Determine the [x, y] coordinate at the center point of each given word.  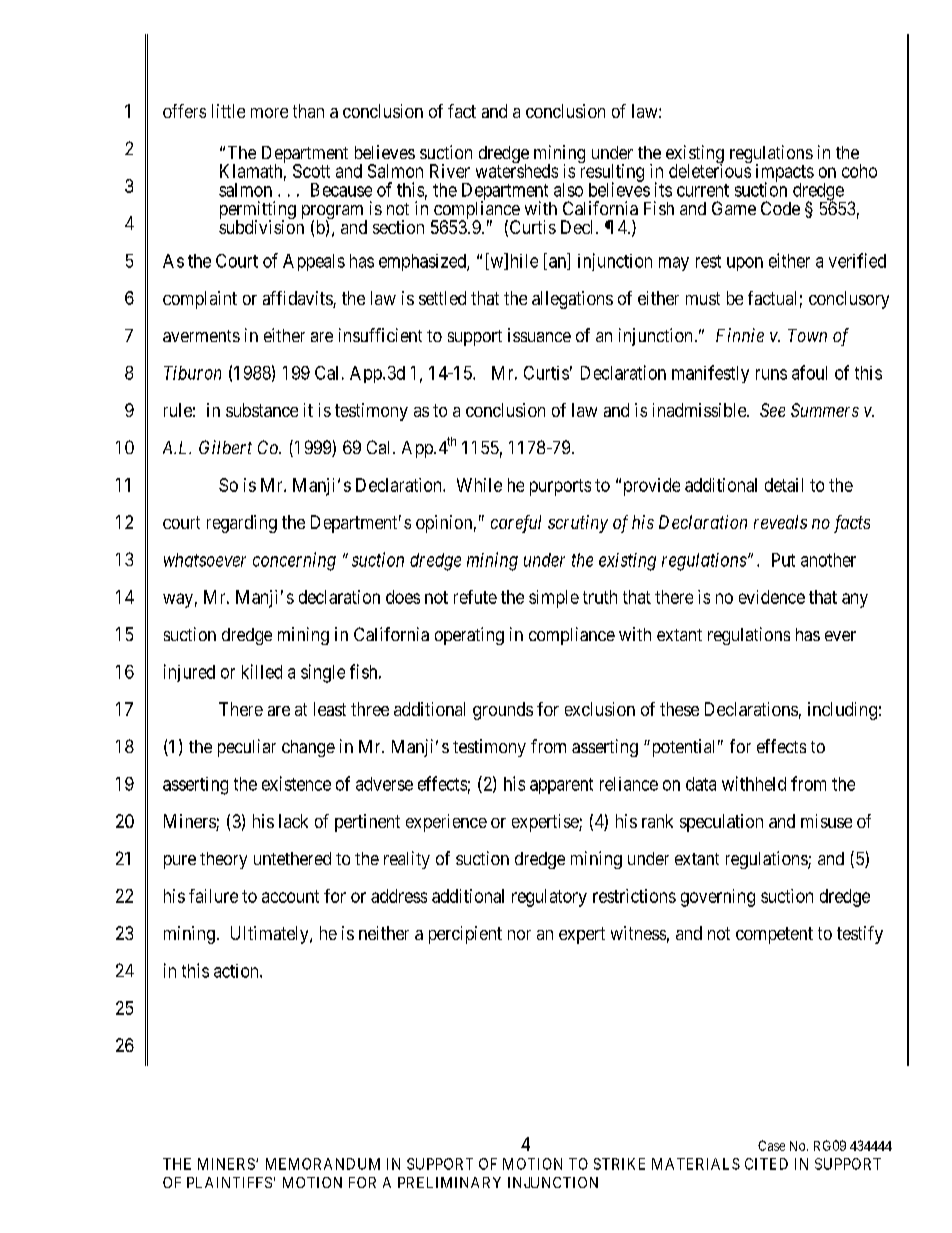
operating [469, 636]
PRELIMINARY [449, 1182]
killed [262, 671]
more [269, 113]
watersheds [517, 171]
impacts [785, 174]
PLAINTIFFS [229, 1182]
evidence [772, 597]
